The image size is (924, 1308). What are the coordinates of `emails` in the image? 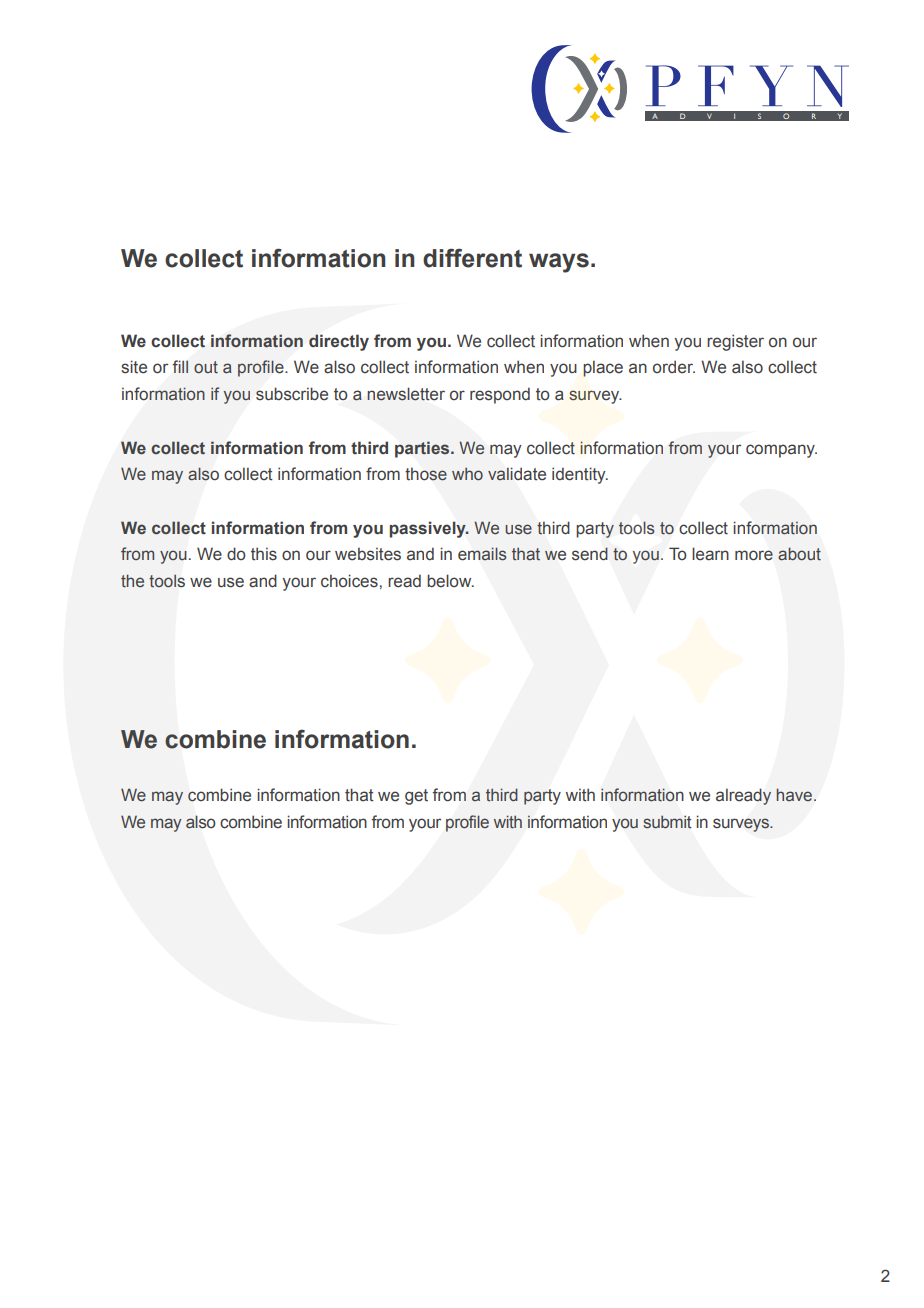 It's located at (482, 553).
